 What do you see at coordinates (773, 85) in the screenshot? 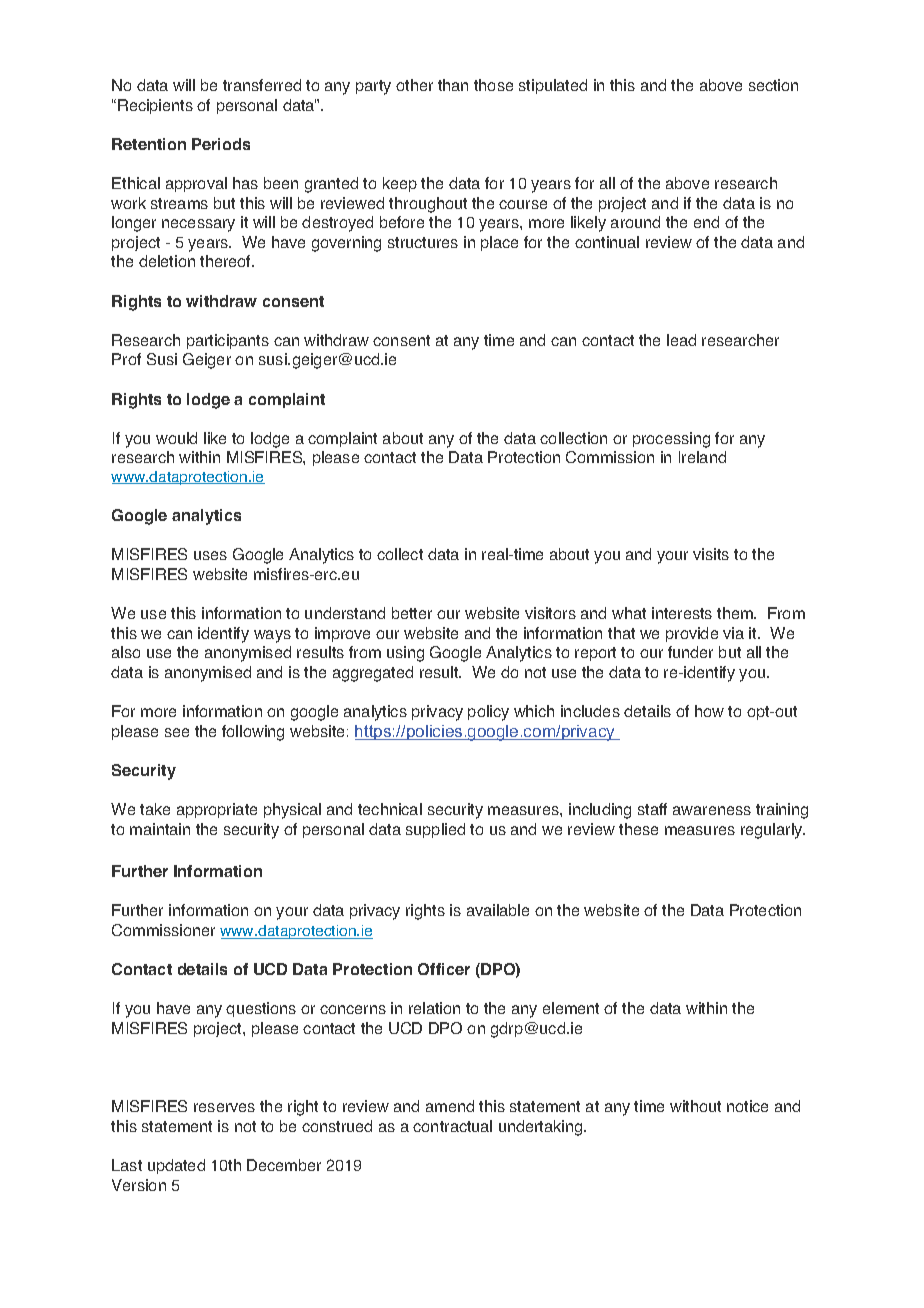
I see `section` at bounding box center [773, 85].
